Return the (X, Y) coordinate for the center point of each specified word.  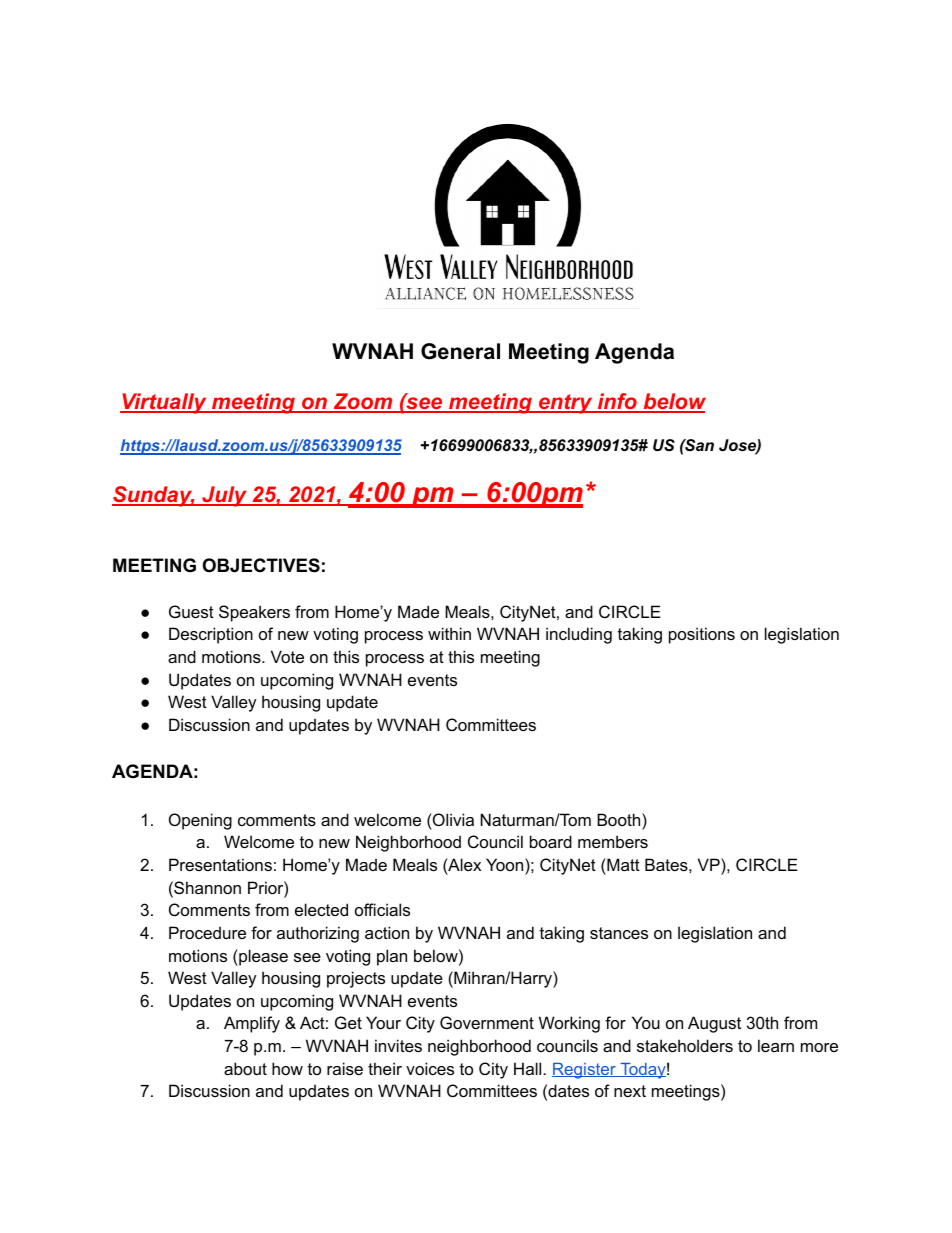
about (245, 1068)
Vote (287, 656)
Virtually (164, 403)
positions (702, 635)
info (617, 402)
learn (776, 1045)
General (460, 351)
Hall (527, 1068)
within (449, 633)
